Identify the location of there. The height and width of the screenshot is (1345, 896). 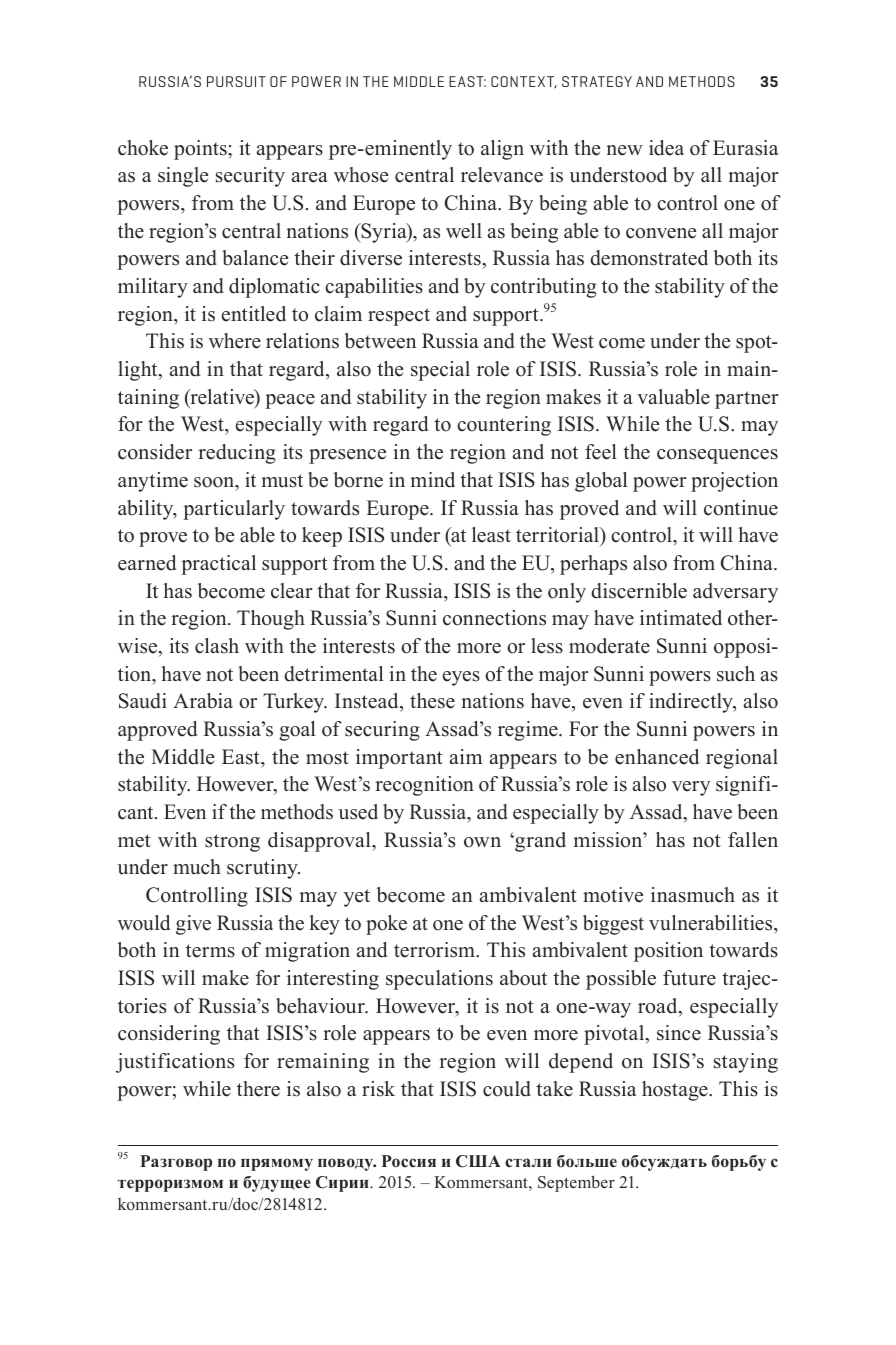
(258, 1089).
